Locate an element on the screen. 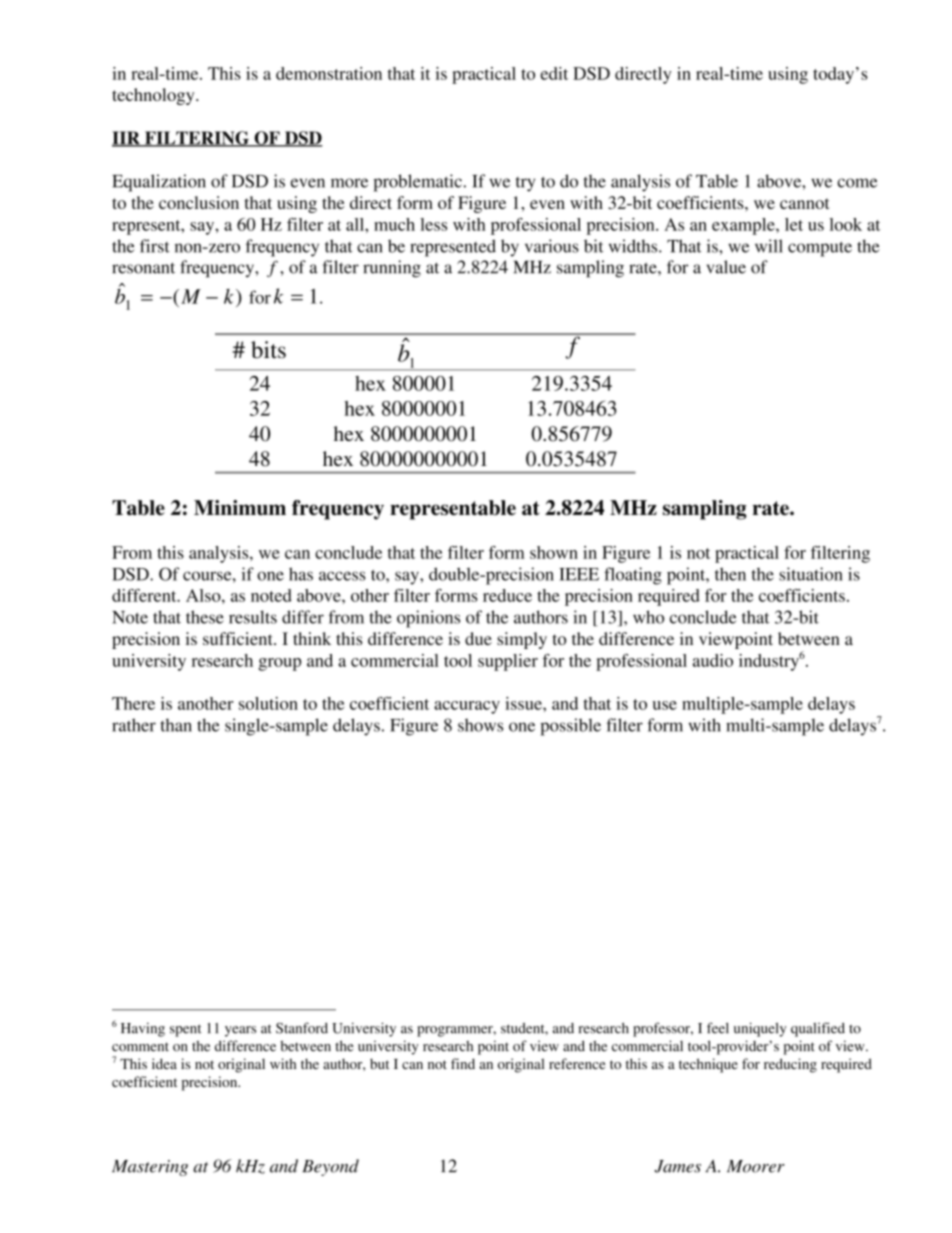 The width and height of the screenshot is (952, 1233). Mastering is located at coordinates (150, 1168).
